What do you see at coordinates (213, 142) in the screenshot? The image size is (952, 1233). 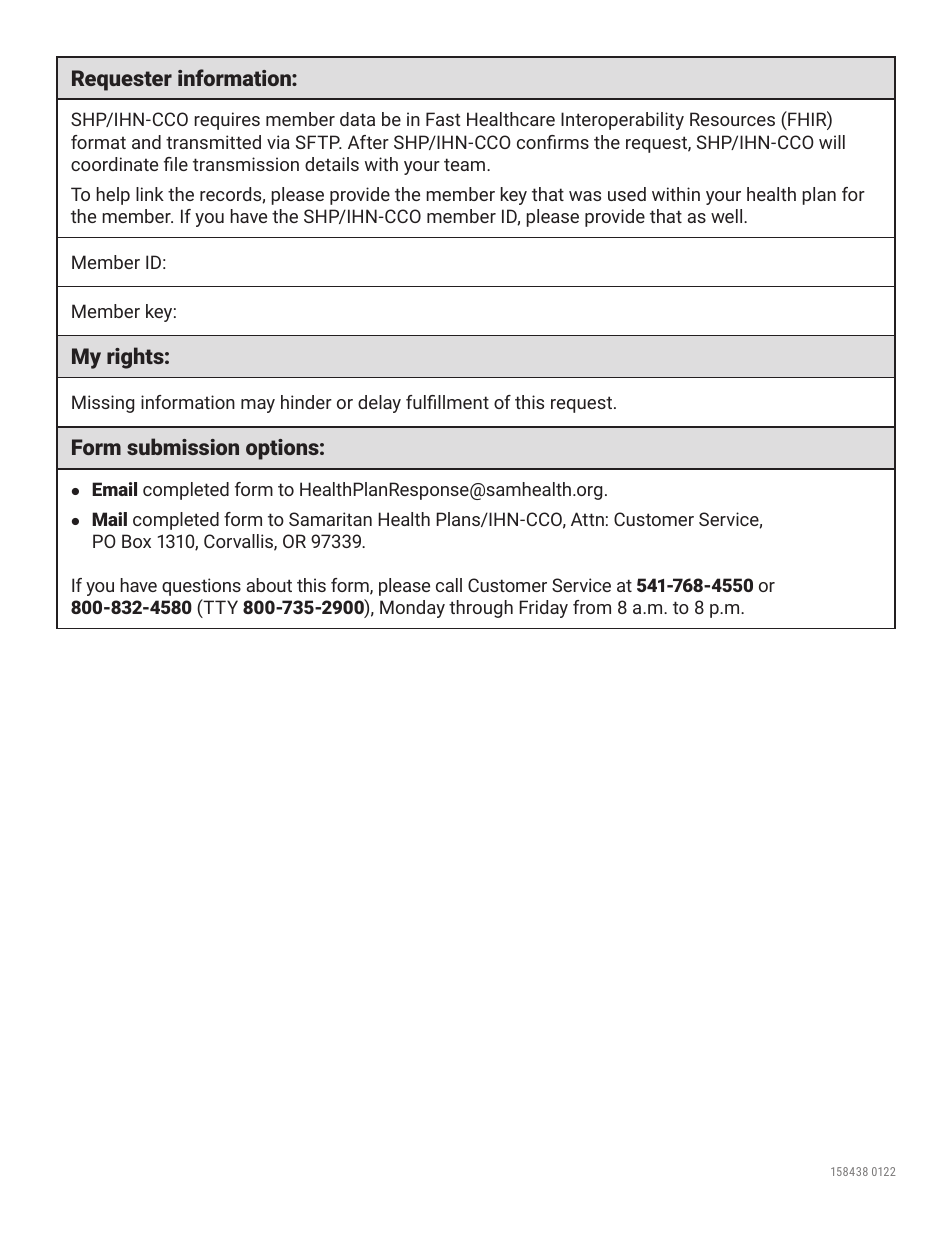 I see `transmitted` at bounding box center [213, 142].
